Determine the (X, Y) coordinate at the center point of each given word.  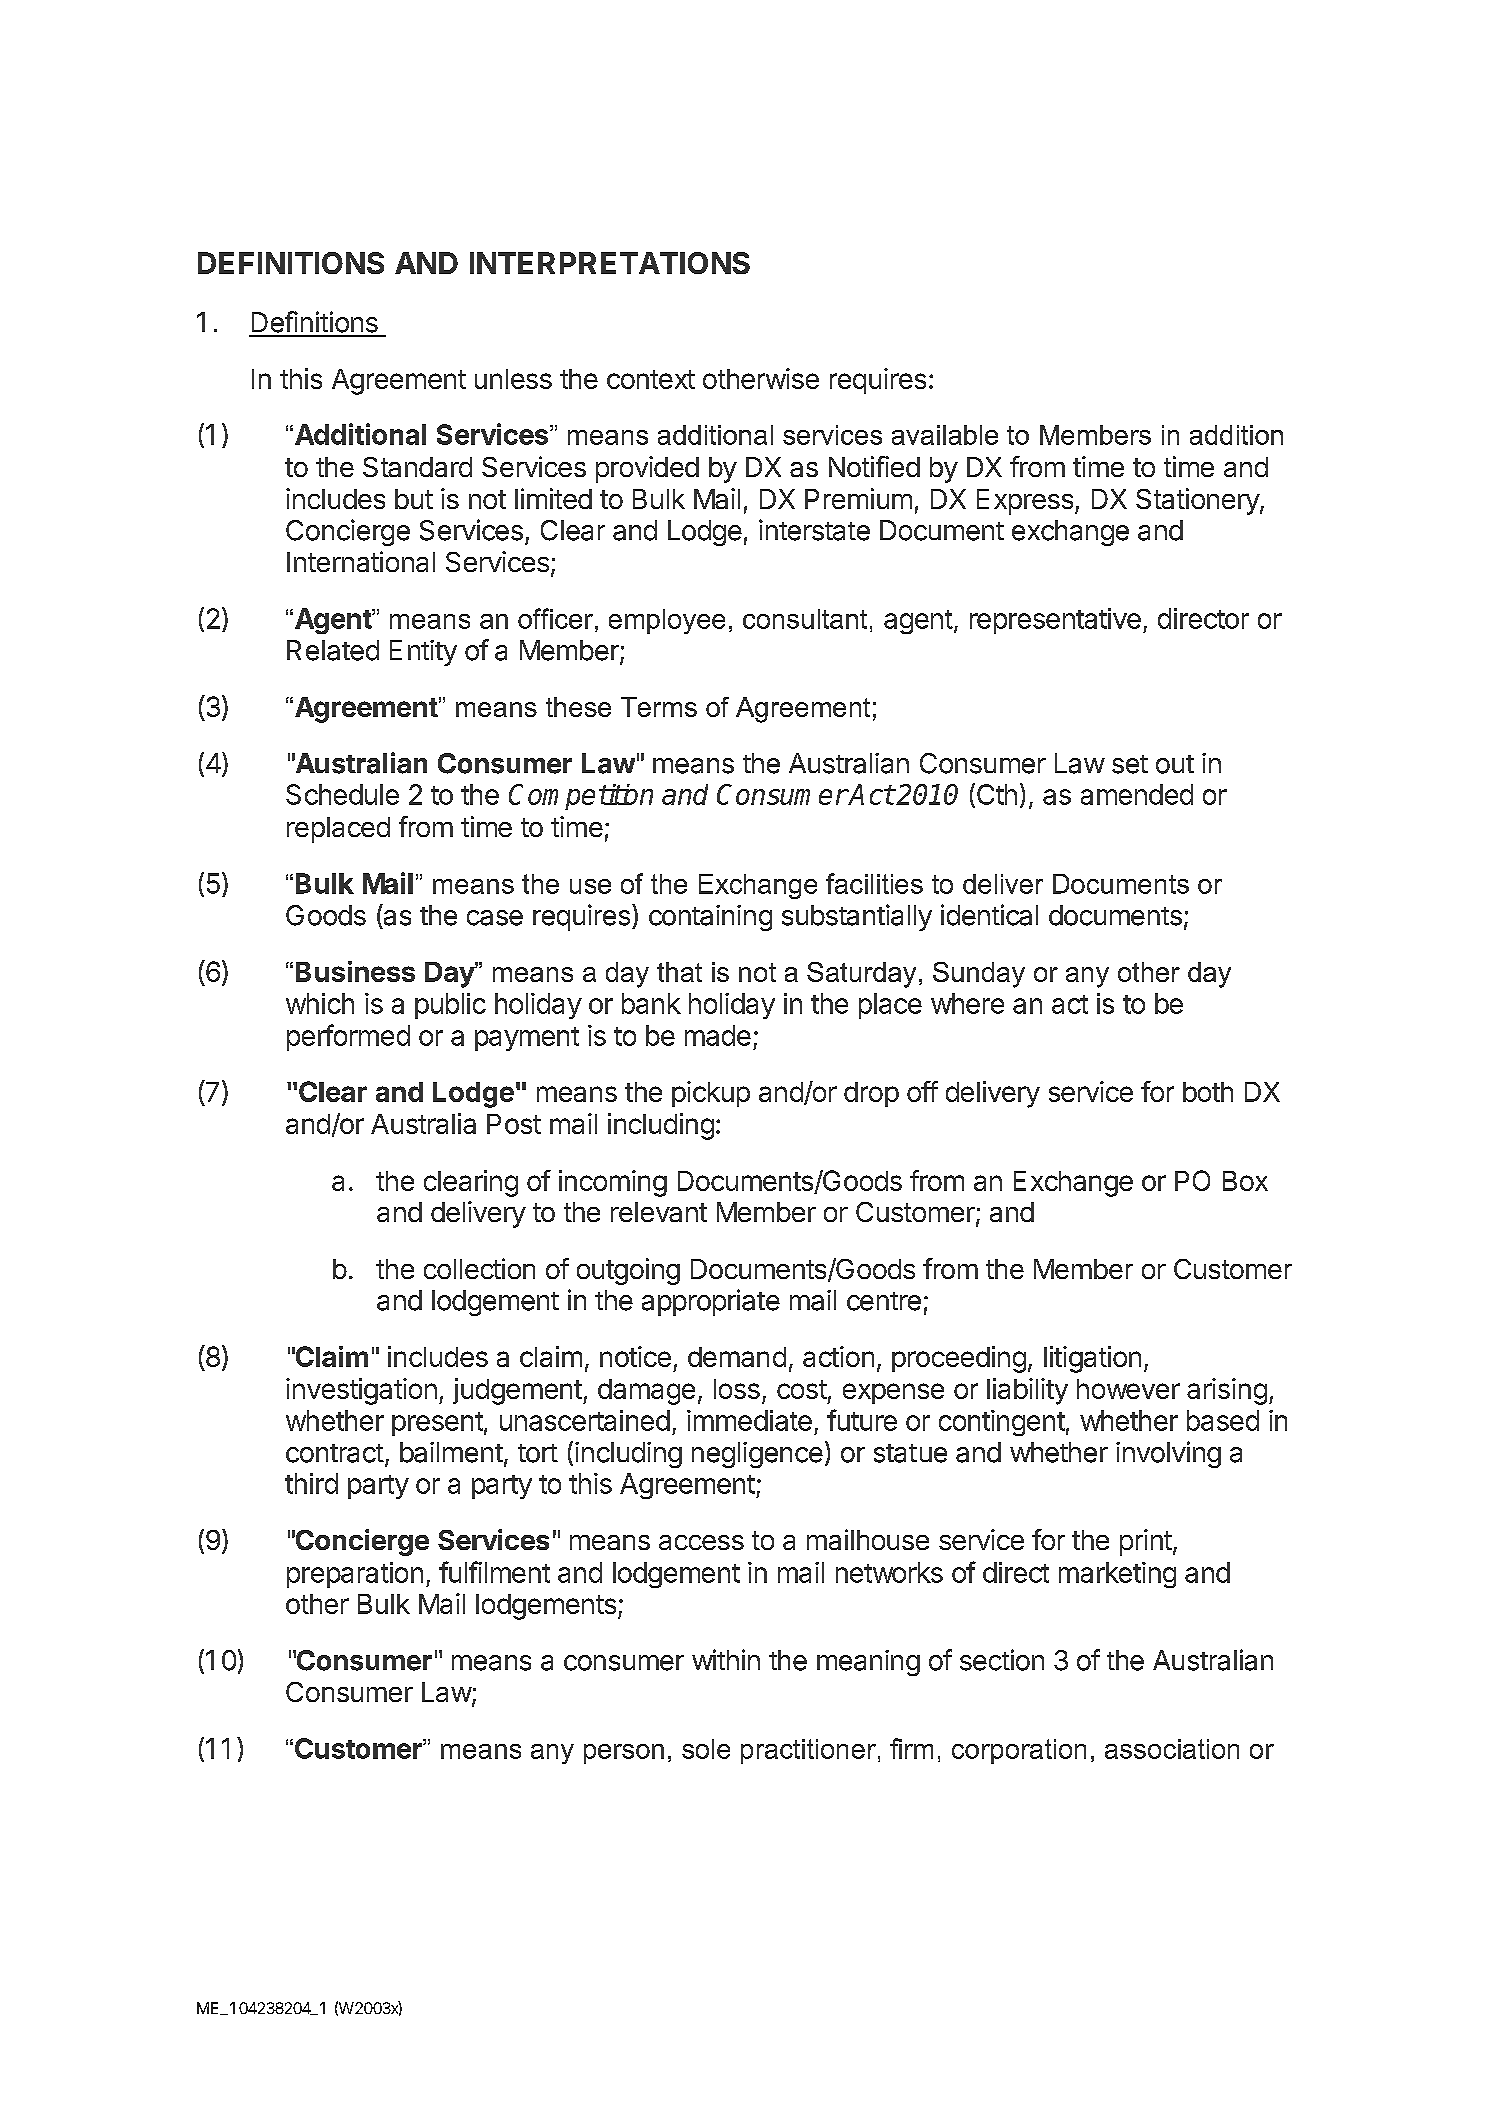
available (945, 435)
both (1208, 1092)
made (718, 1035)
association (1172, 1749)
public (450, 1006)
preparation (355, 1575)
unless (513, 379)
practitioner (808, 1751)
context (651, 379)
